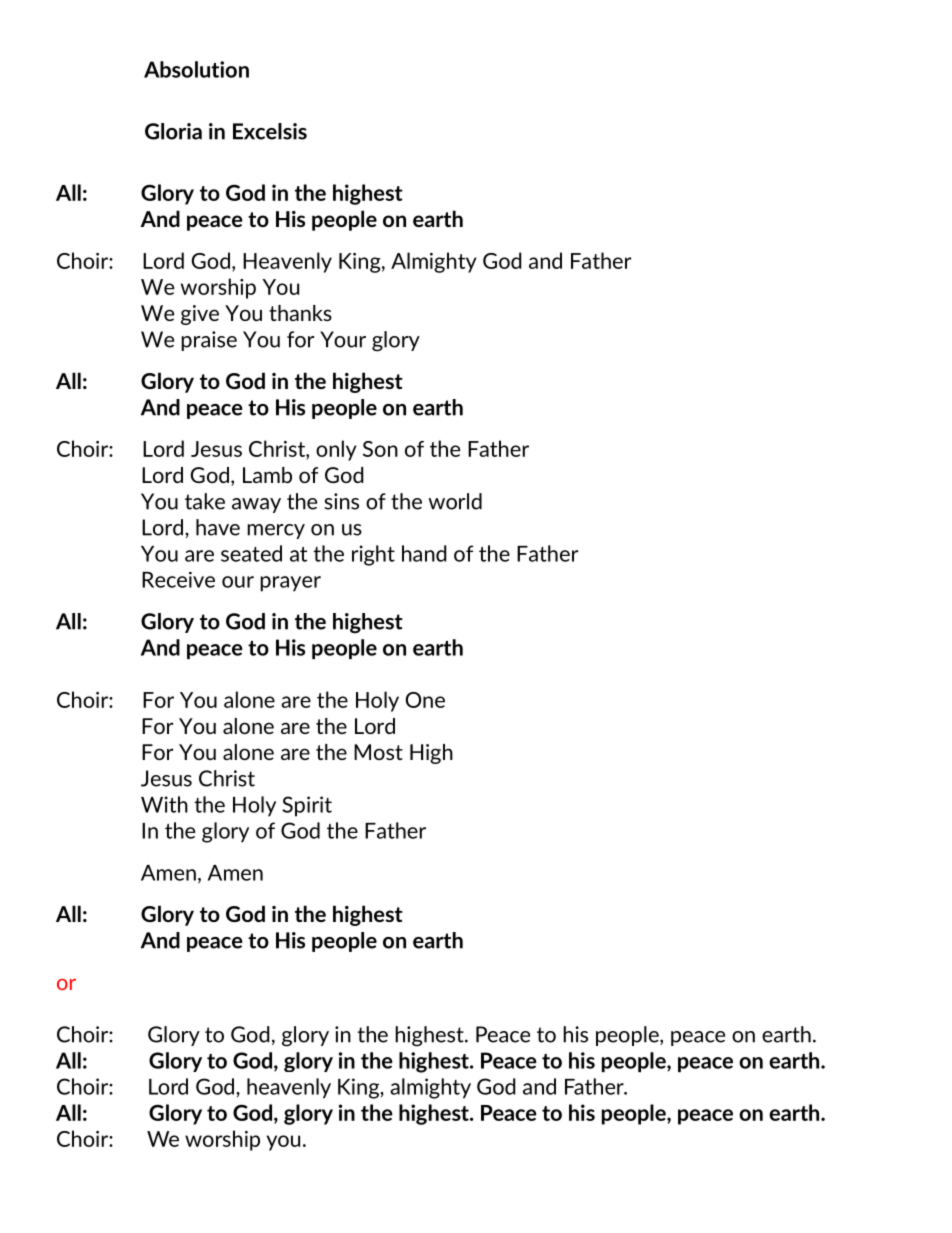 Image resolution: width=952 pixels, height=1233 pixels. What do you see at coordinates (205, 501) in the document?
I see `take` at bounding box center [205, 501].
